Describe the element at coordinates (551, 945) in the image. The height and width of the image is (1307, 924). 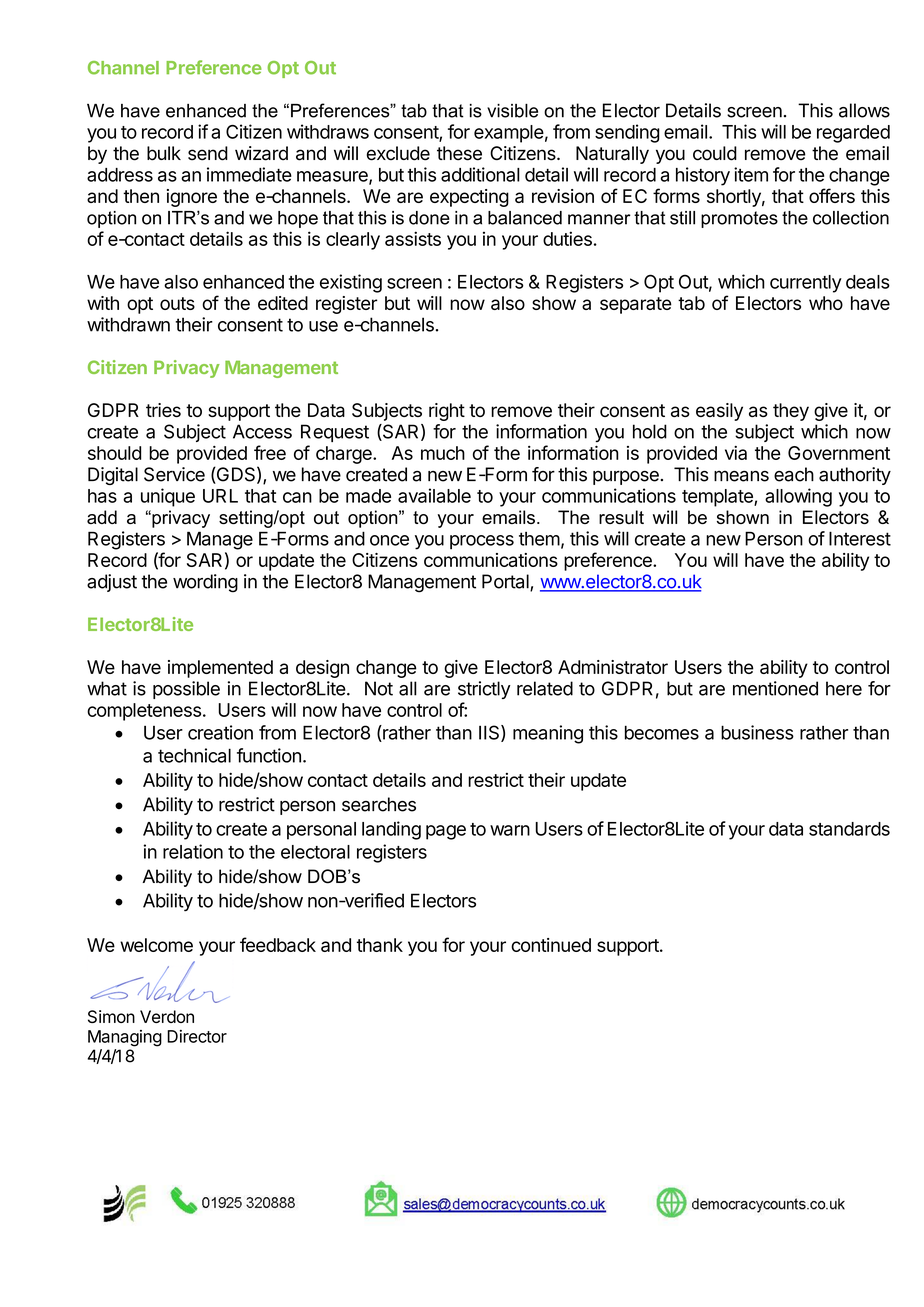
I see `continued` at that location.
